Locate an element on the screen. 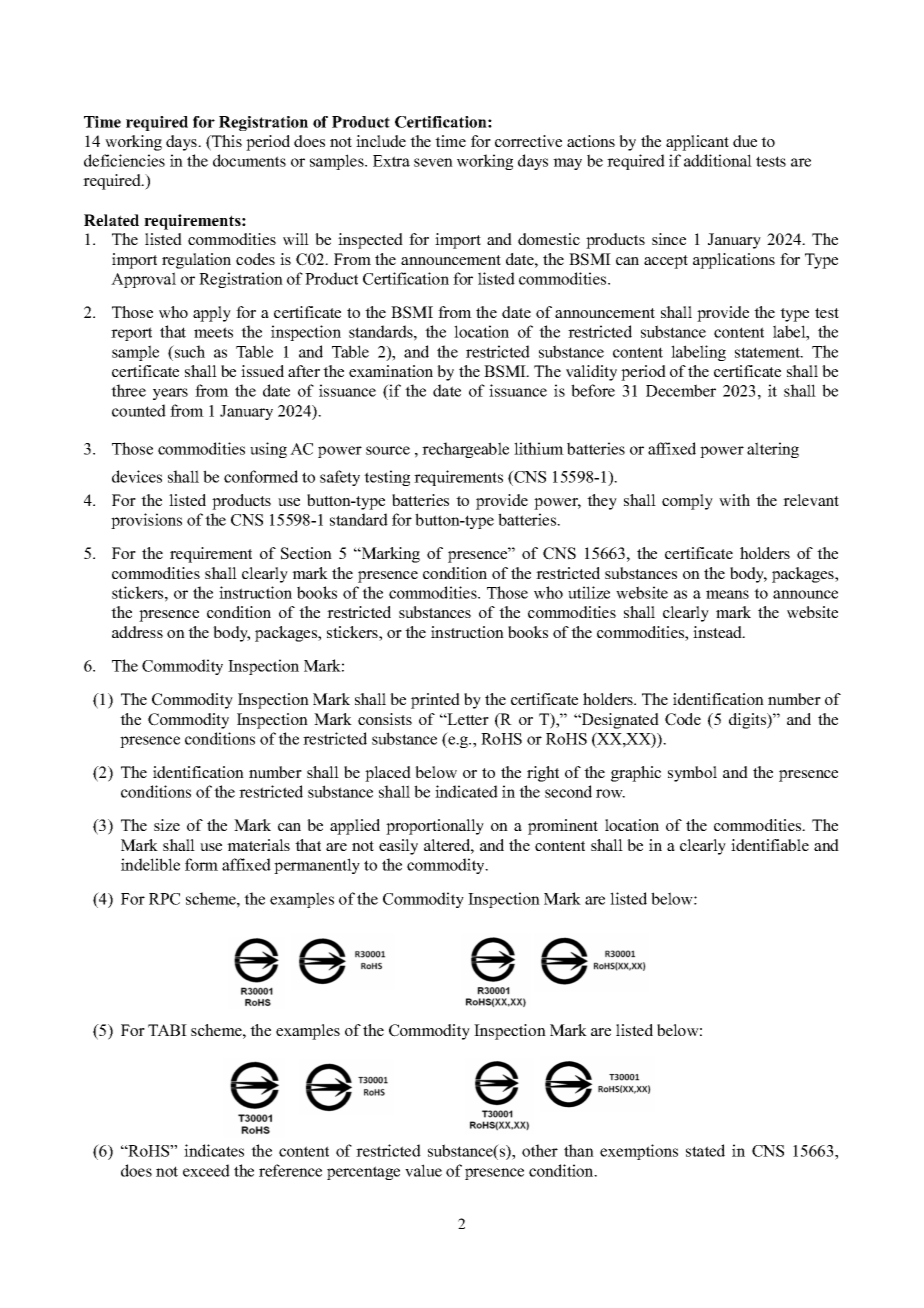 The width and height of the screenshot is (924, 1308). indicated is located at coordinates (466, 791).
